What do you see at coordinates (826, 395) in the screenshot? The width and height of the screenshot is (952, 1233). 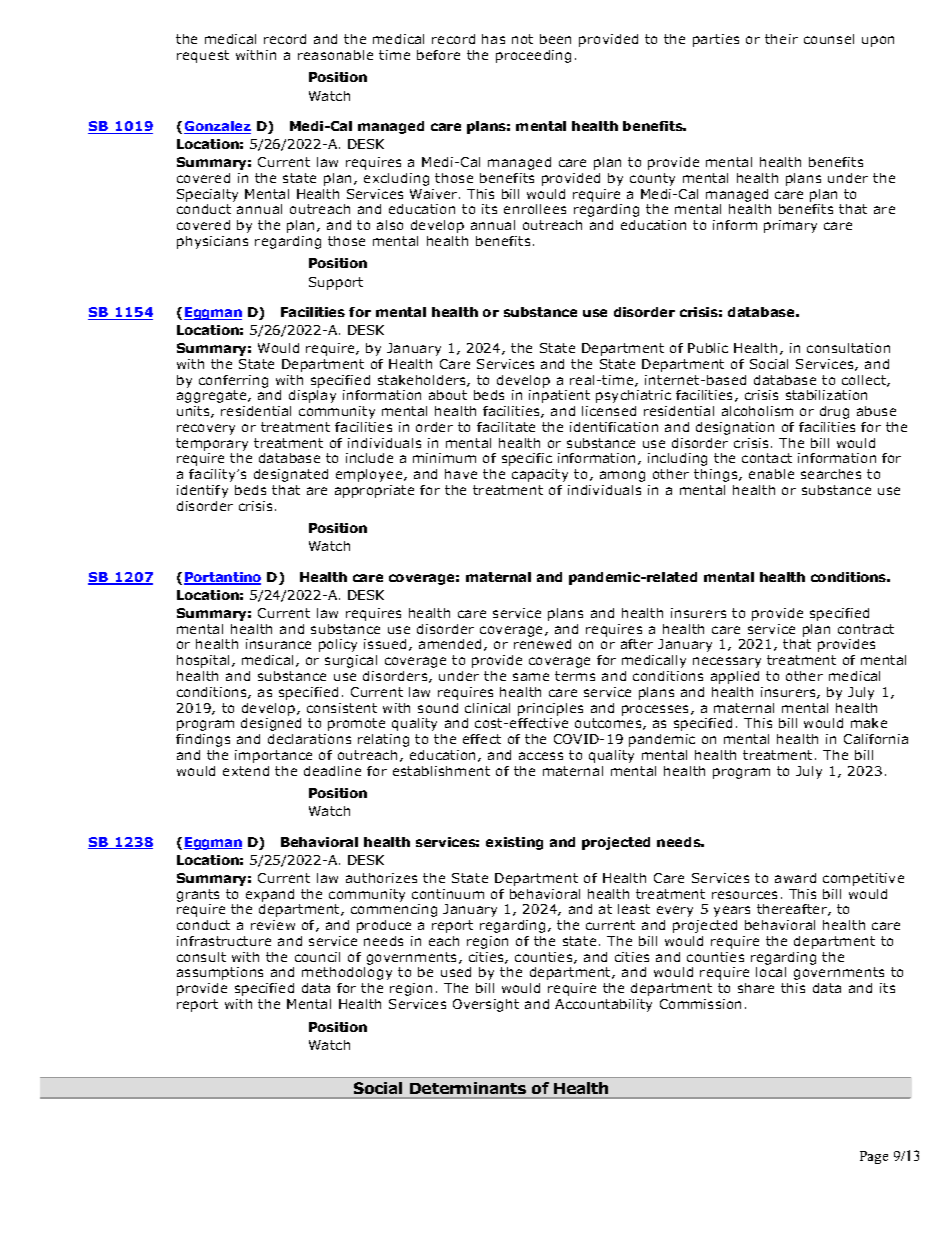 I see `stabilization` at bounding box center [826, 395].
